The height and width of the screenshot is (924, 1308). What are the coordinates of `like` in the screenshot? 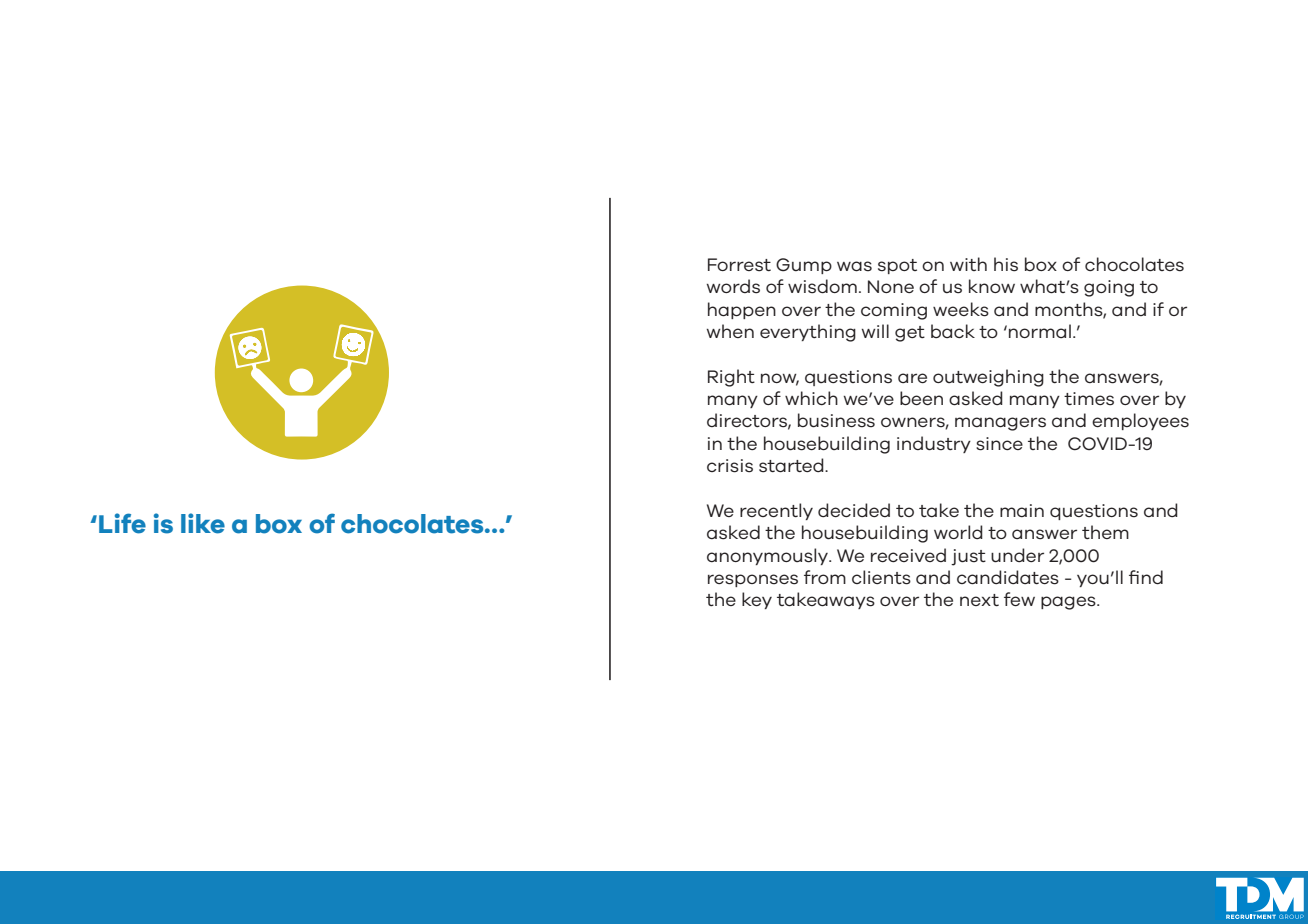 It's located at (203, 523).
